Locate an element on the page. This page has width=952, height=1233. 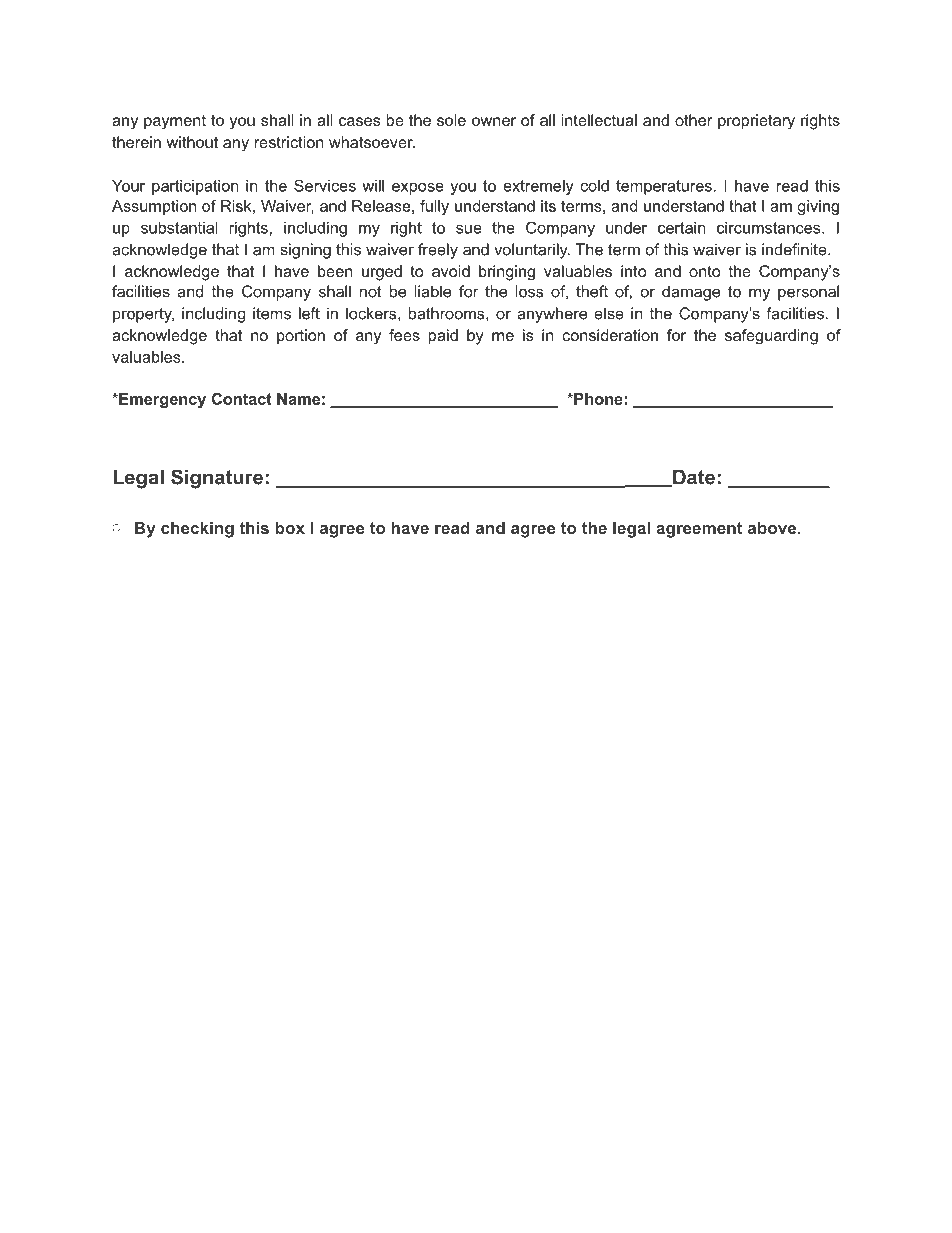
safeguarding is located at coordinates (771, 337).
